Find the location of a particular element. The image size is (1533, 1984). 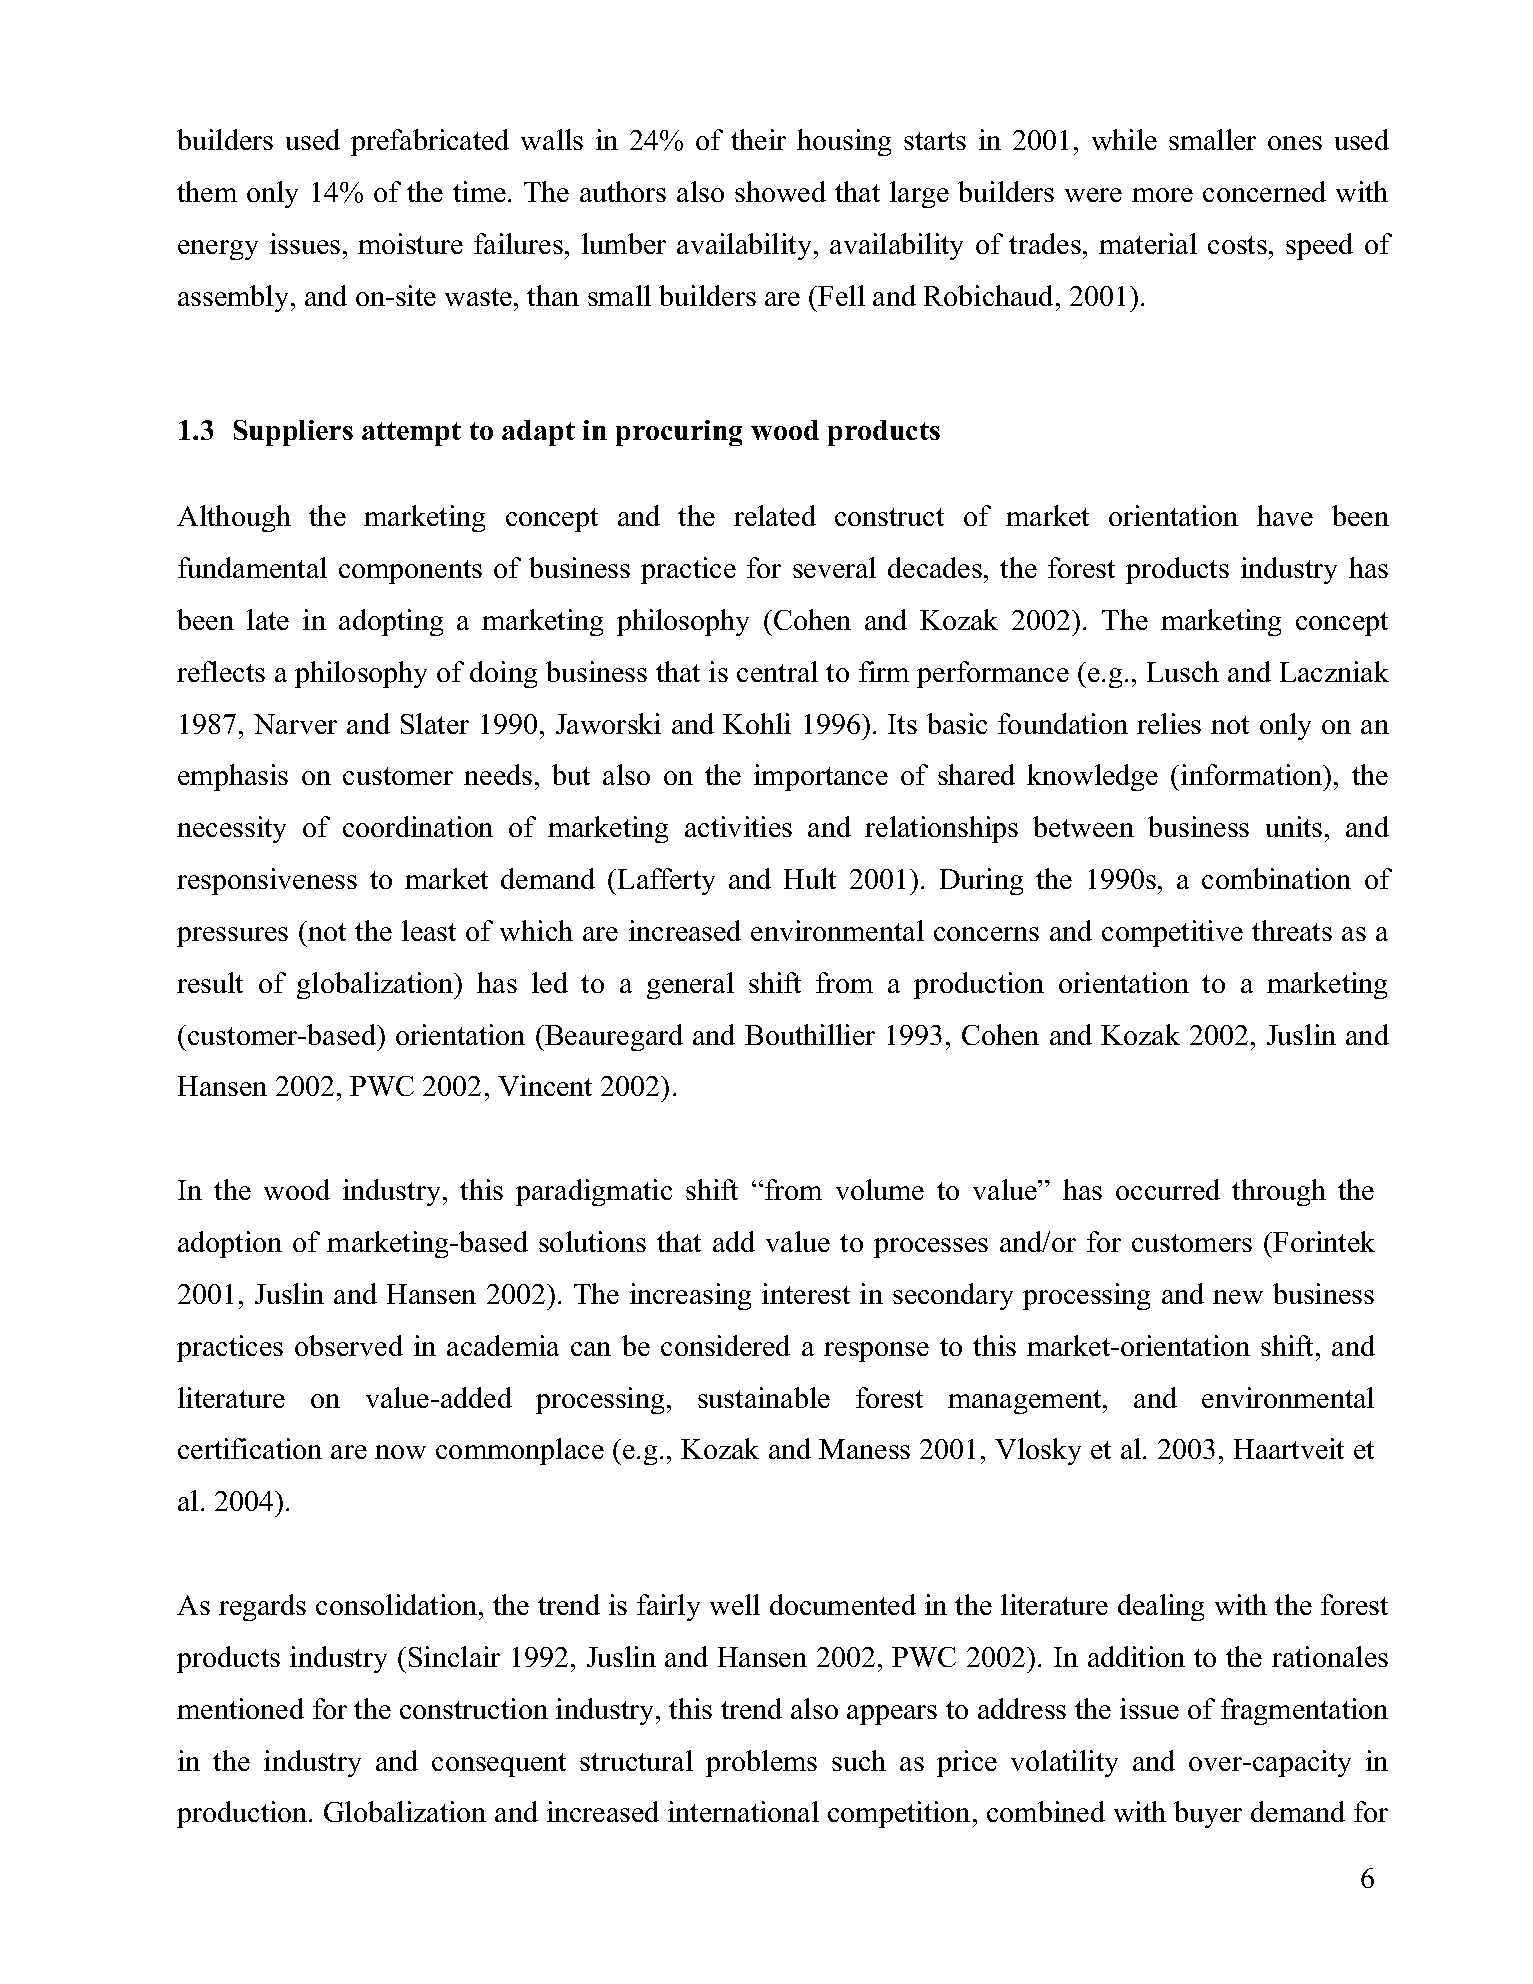

Kohli is located at coordinates (757, 723).
